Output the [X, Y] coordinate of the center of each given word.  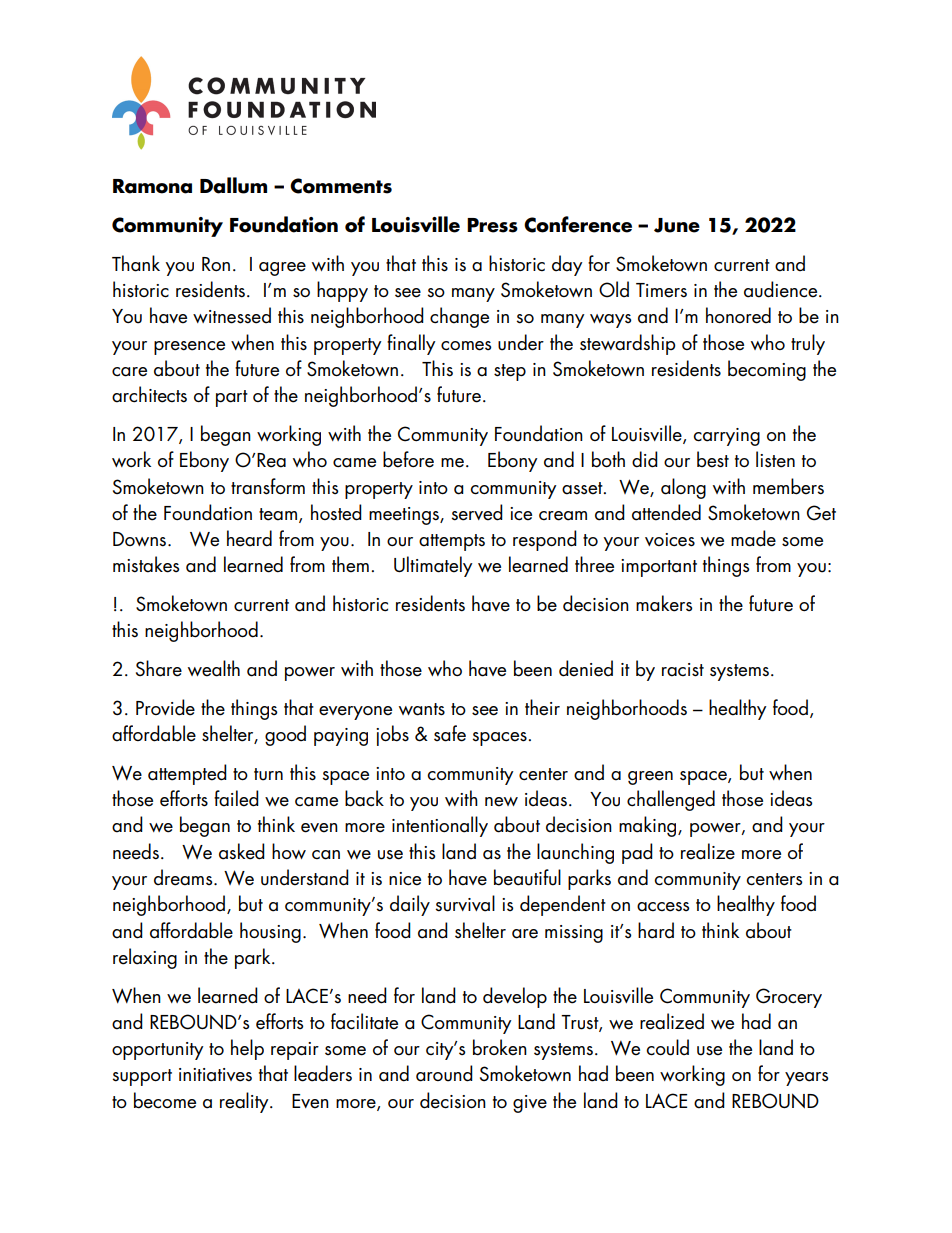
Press [492, 225]
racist [683, 670]
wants [422, 709]
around [444, 1073]
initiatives [215, 1075]
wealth [214, 668]
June [677, 225]
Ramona [152, 186]
